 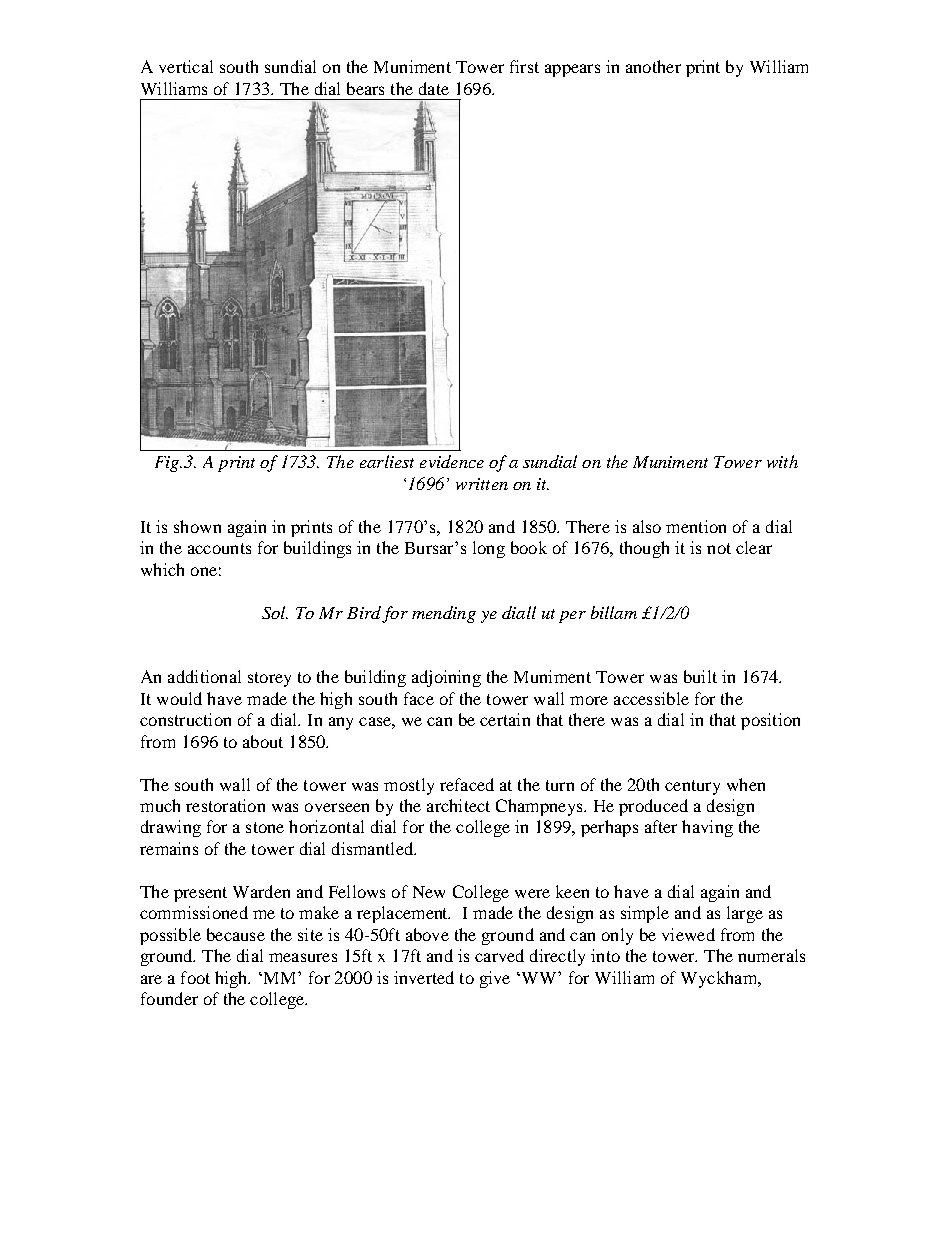 I want to click on adjoining, so click(x=446, y=678).
